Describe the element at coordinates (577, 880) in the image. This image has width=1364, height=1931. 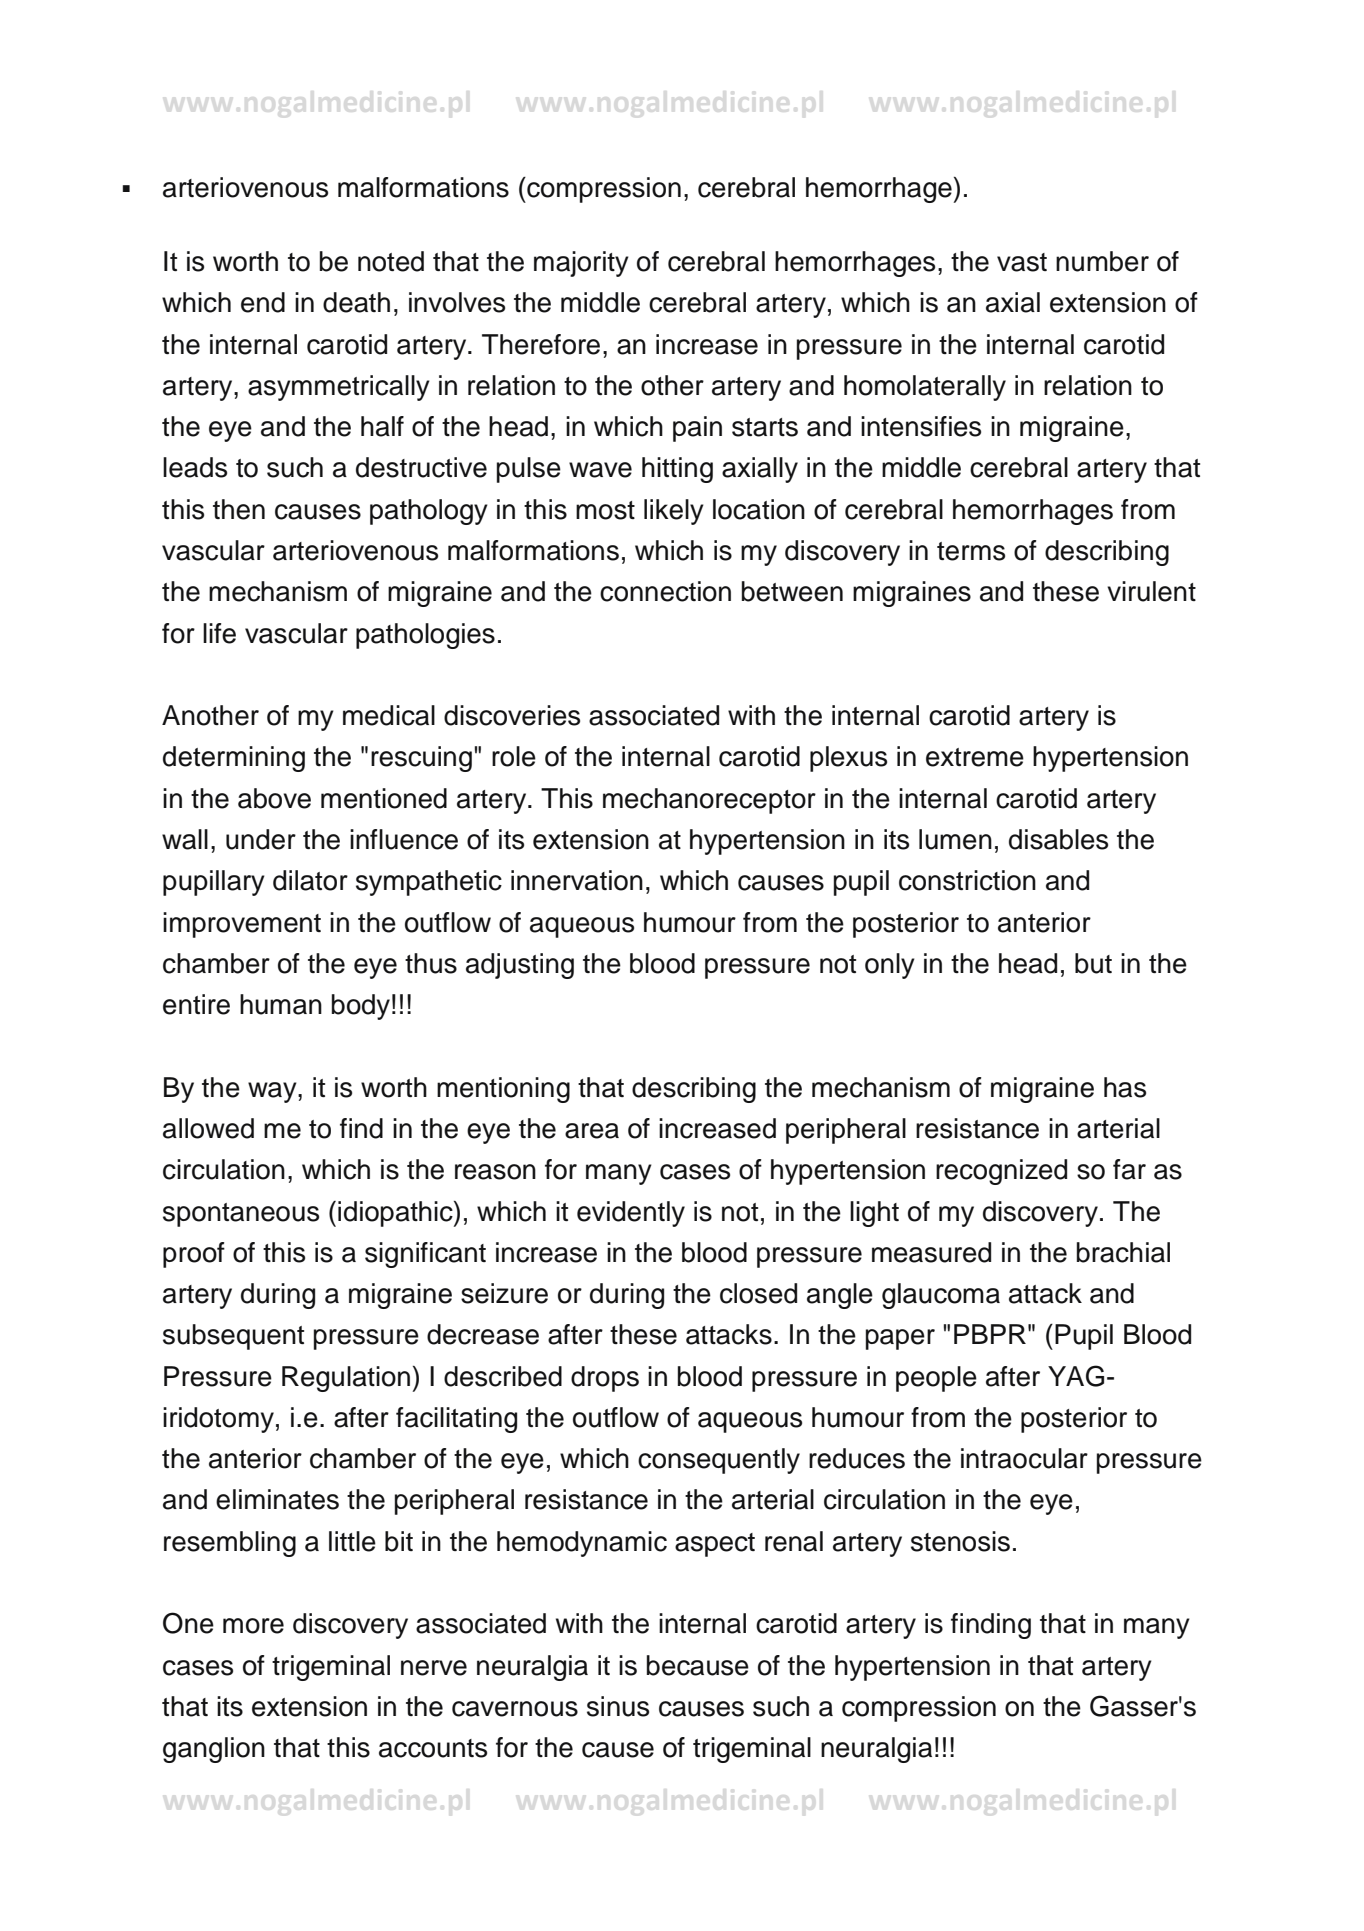
I see `innervation` at that location.
